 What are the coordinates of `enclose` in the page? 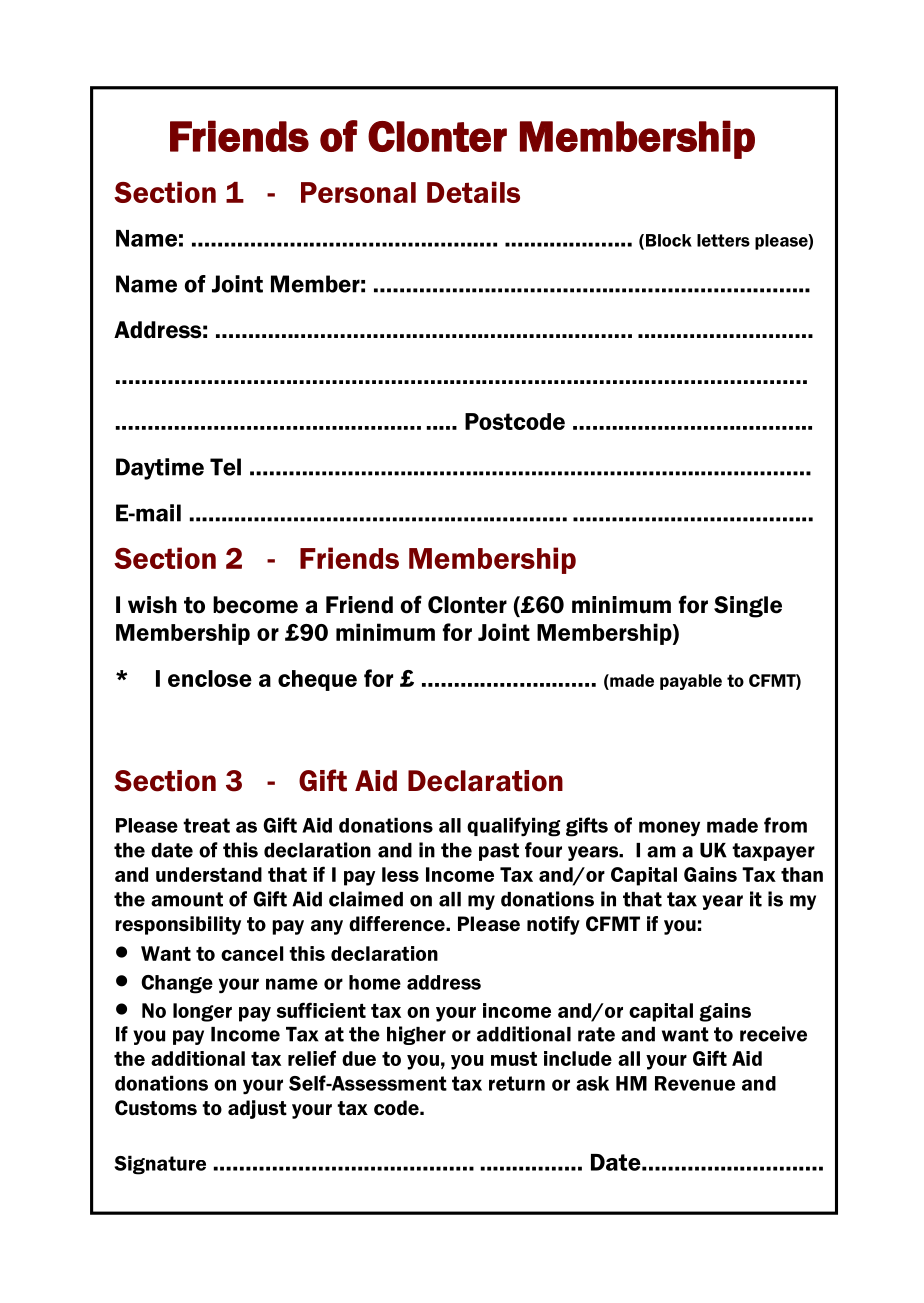 It's located at (210, 678).
